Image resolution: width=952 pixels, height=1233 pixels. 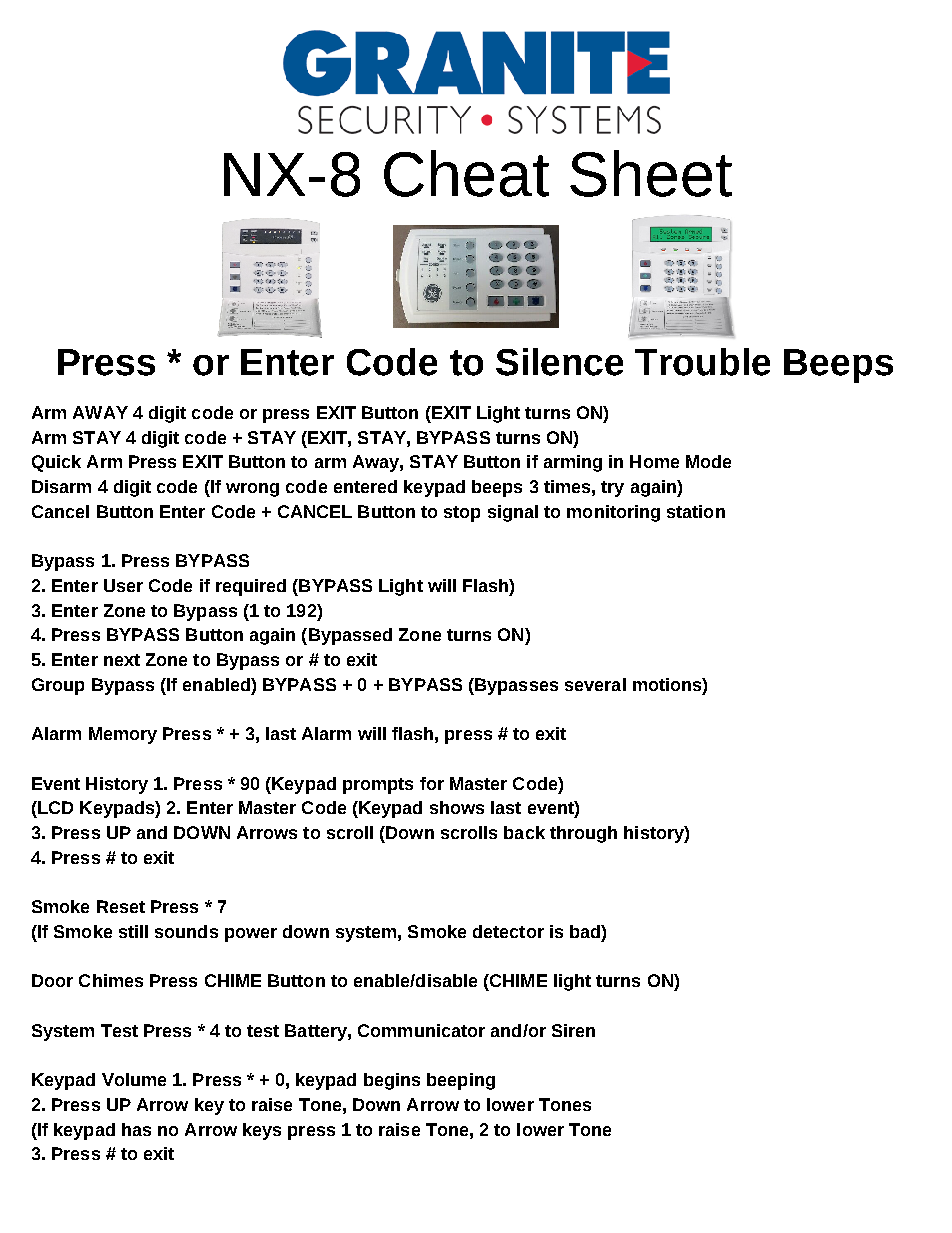 What do you see at coordinates (134, 1079) in the screenshot?
I see `Volume` at bounding box center [134, 1079].
